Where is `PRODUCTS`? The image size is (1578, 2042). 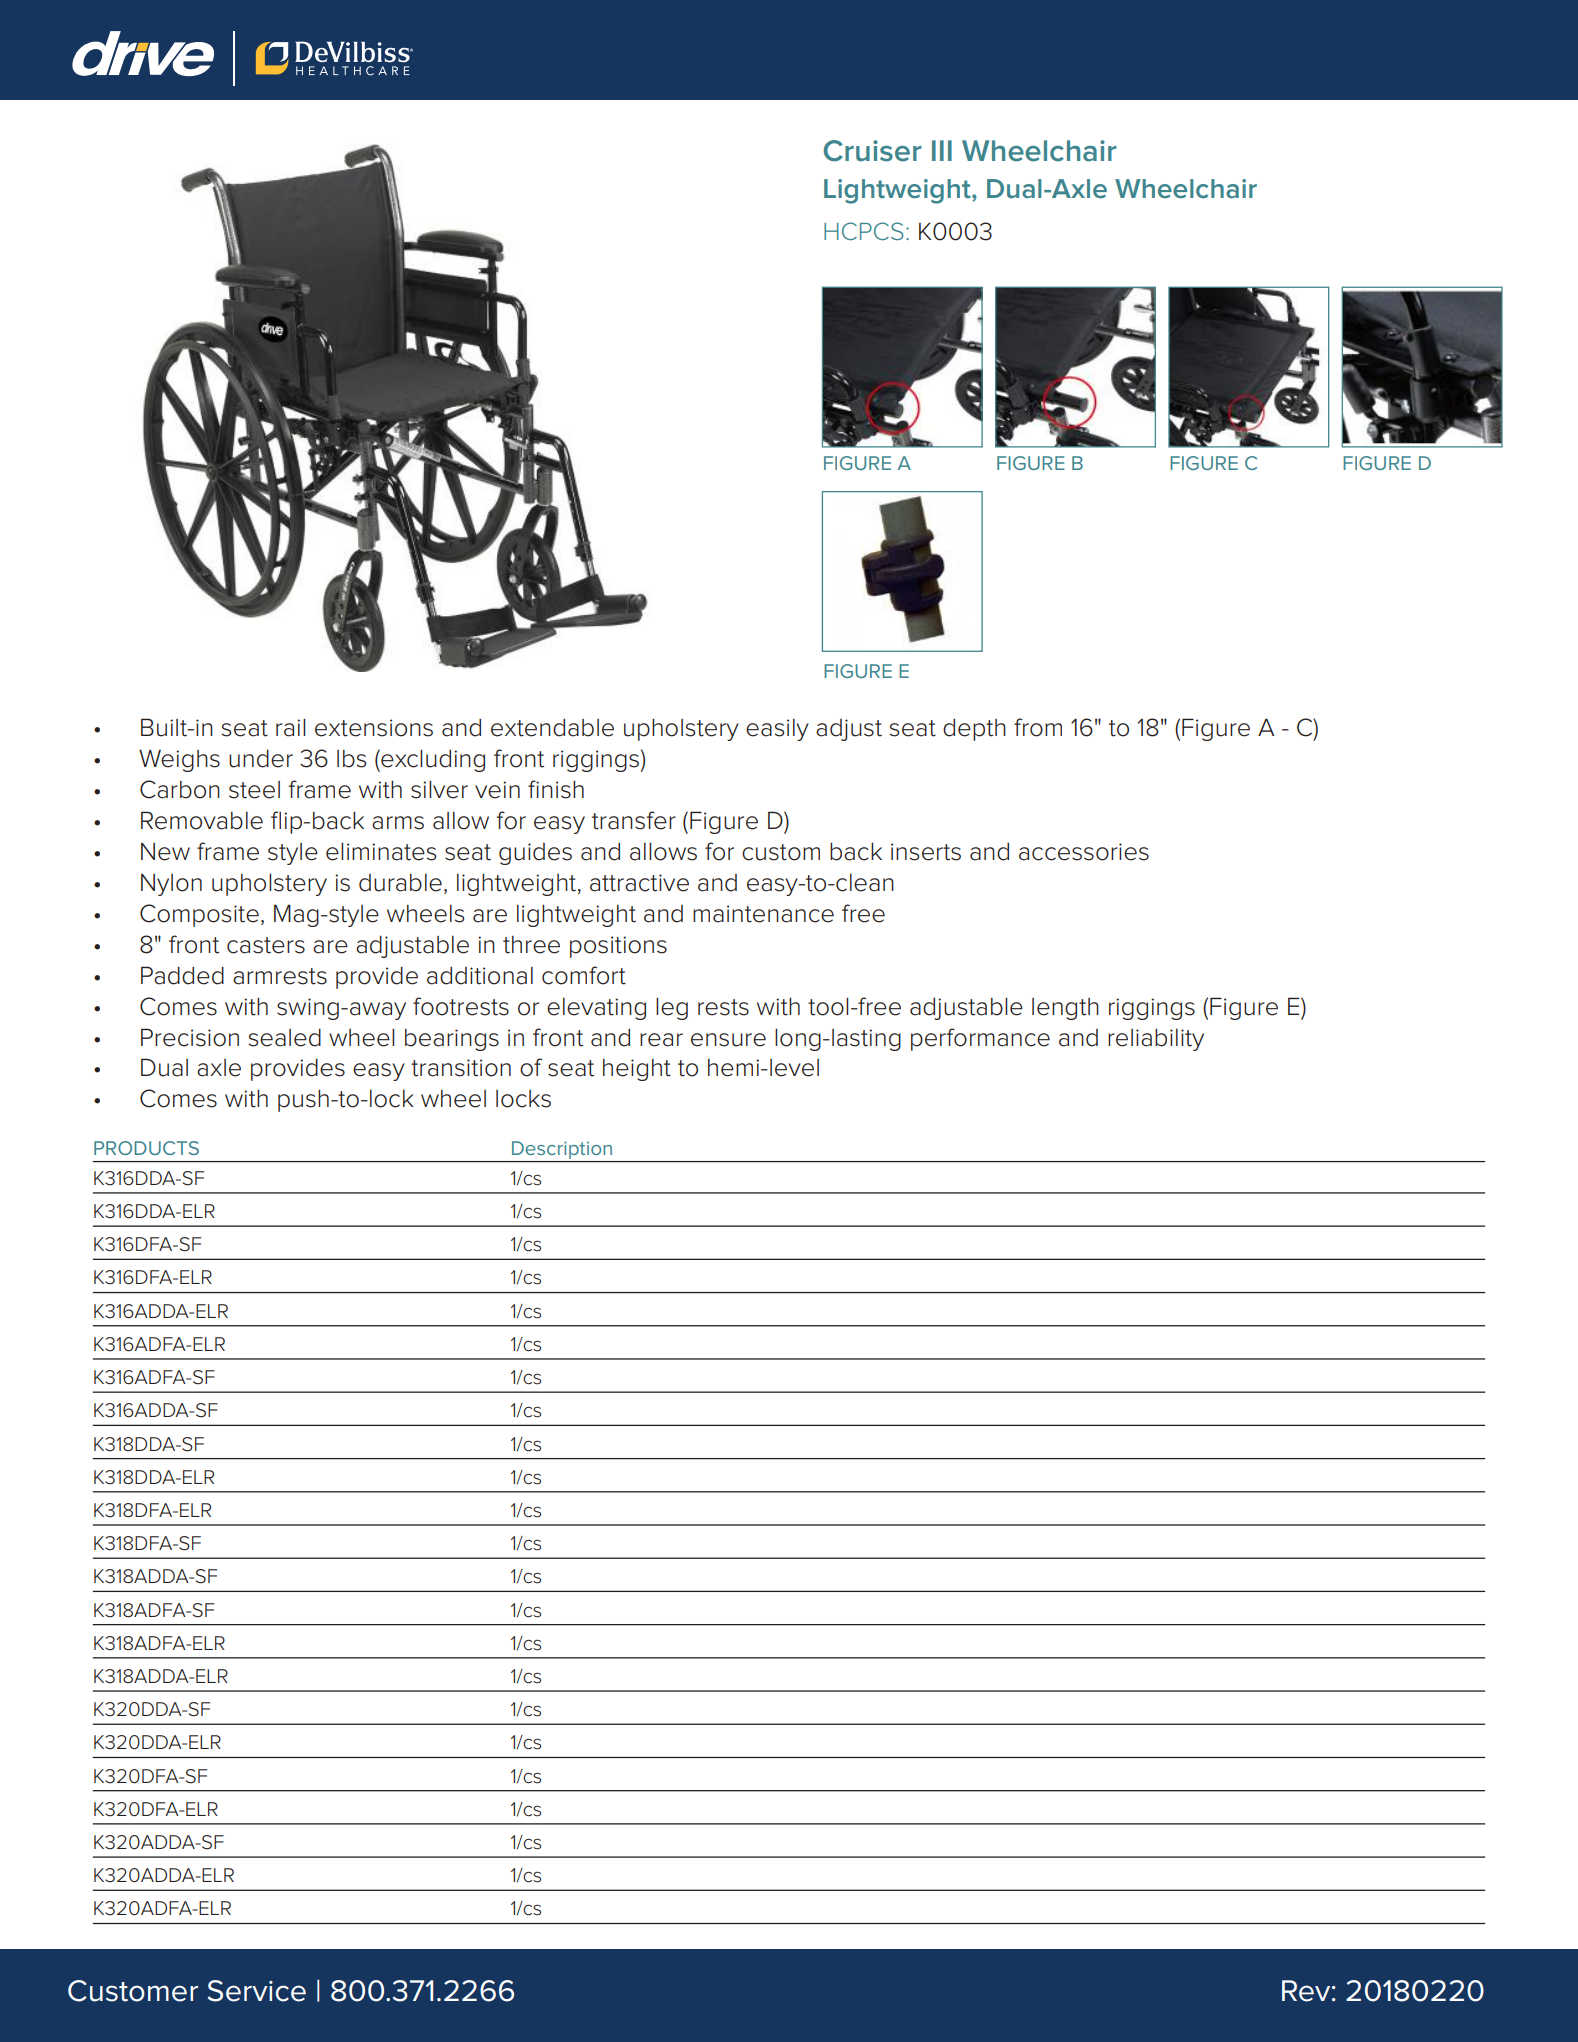
PRODUCTS is located at coordinates (146, 1148).
